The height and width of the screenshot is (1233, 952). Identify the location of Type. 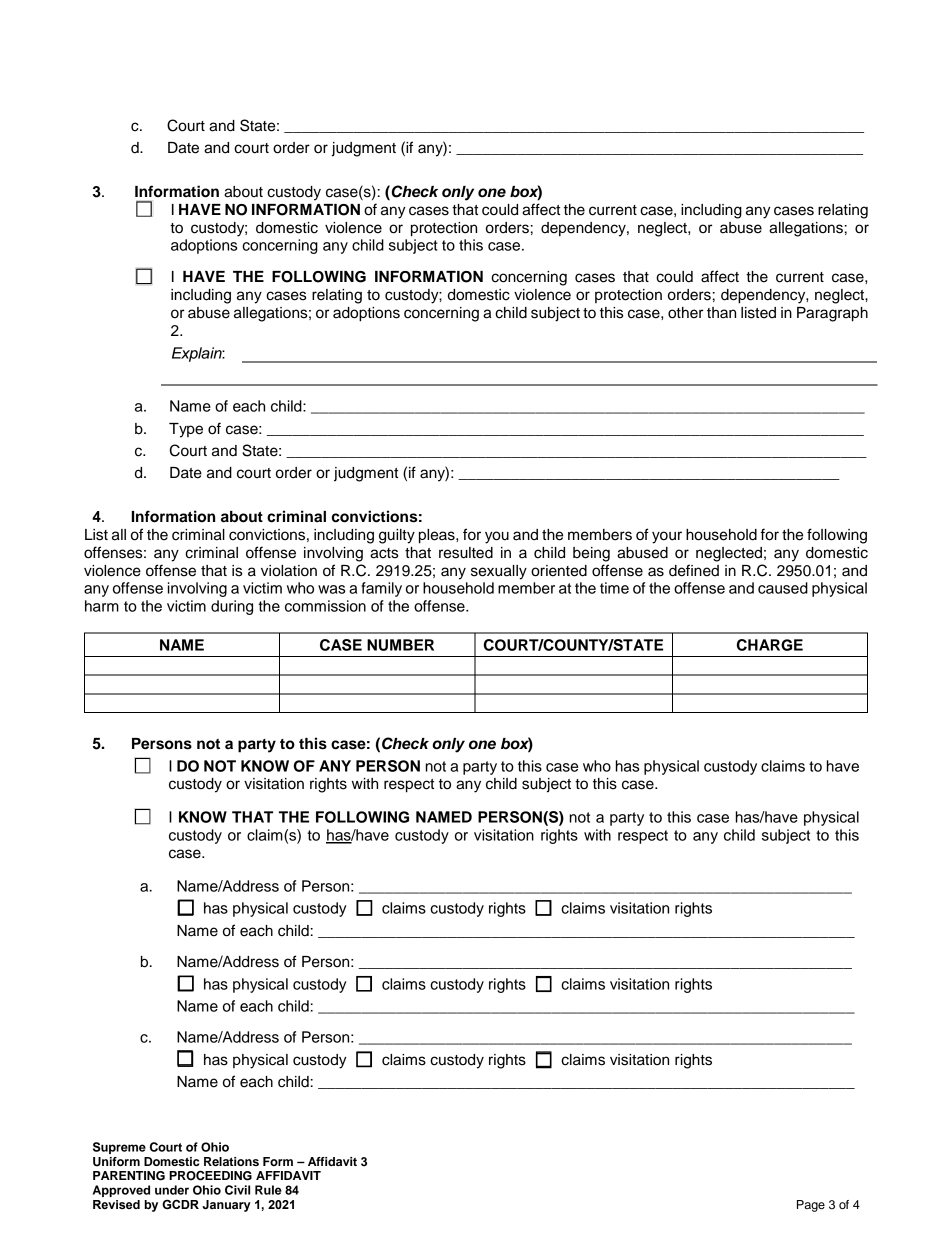
(186, 430).
